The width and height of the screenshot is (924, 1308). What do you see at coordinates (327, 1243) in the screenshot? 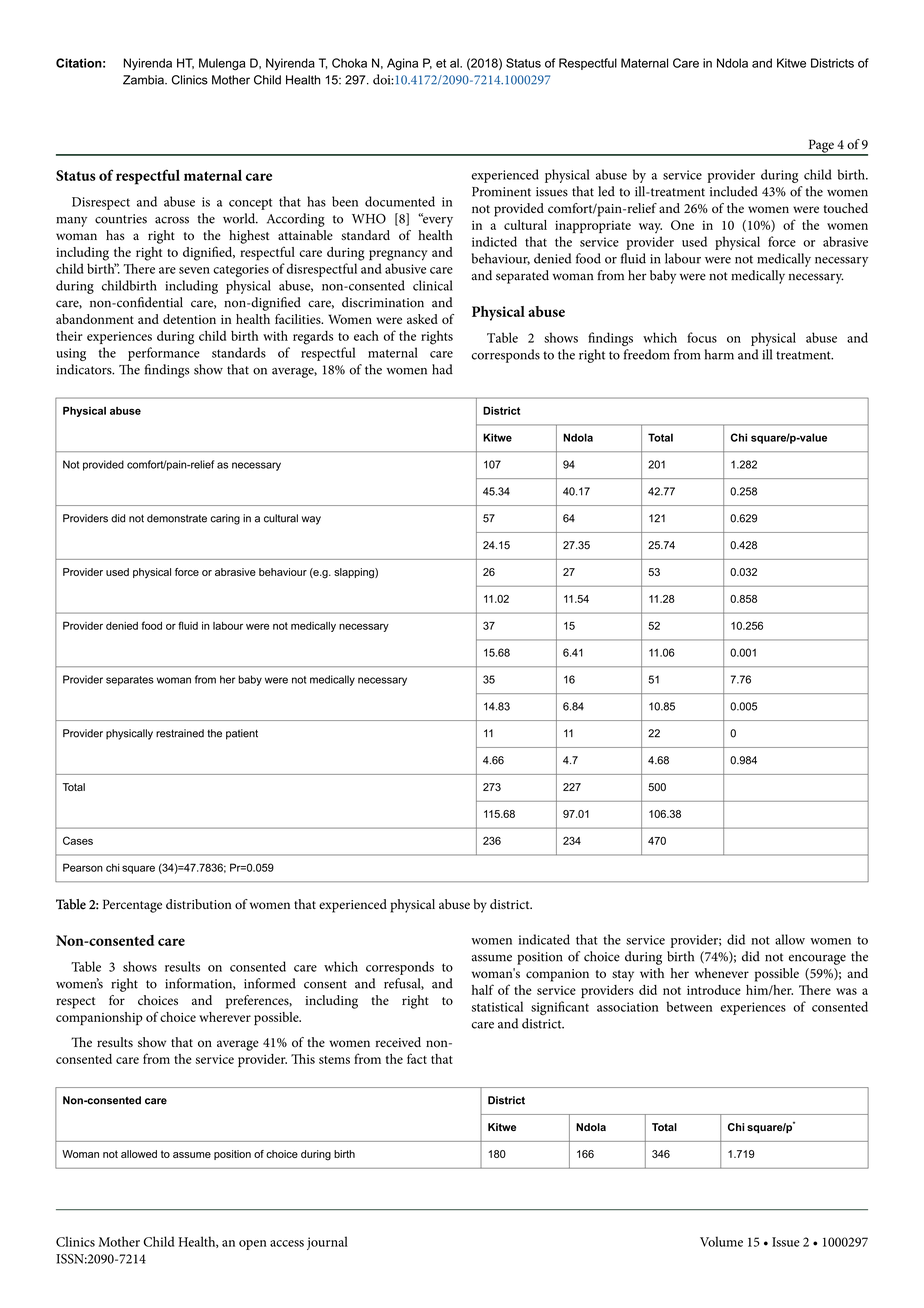
I see `journal` at bounding box center [327, 1243].
